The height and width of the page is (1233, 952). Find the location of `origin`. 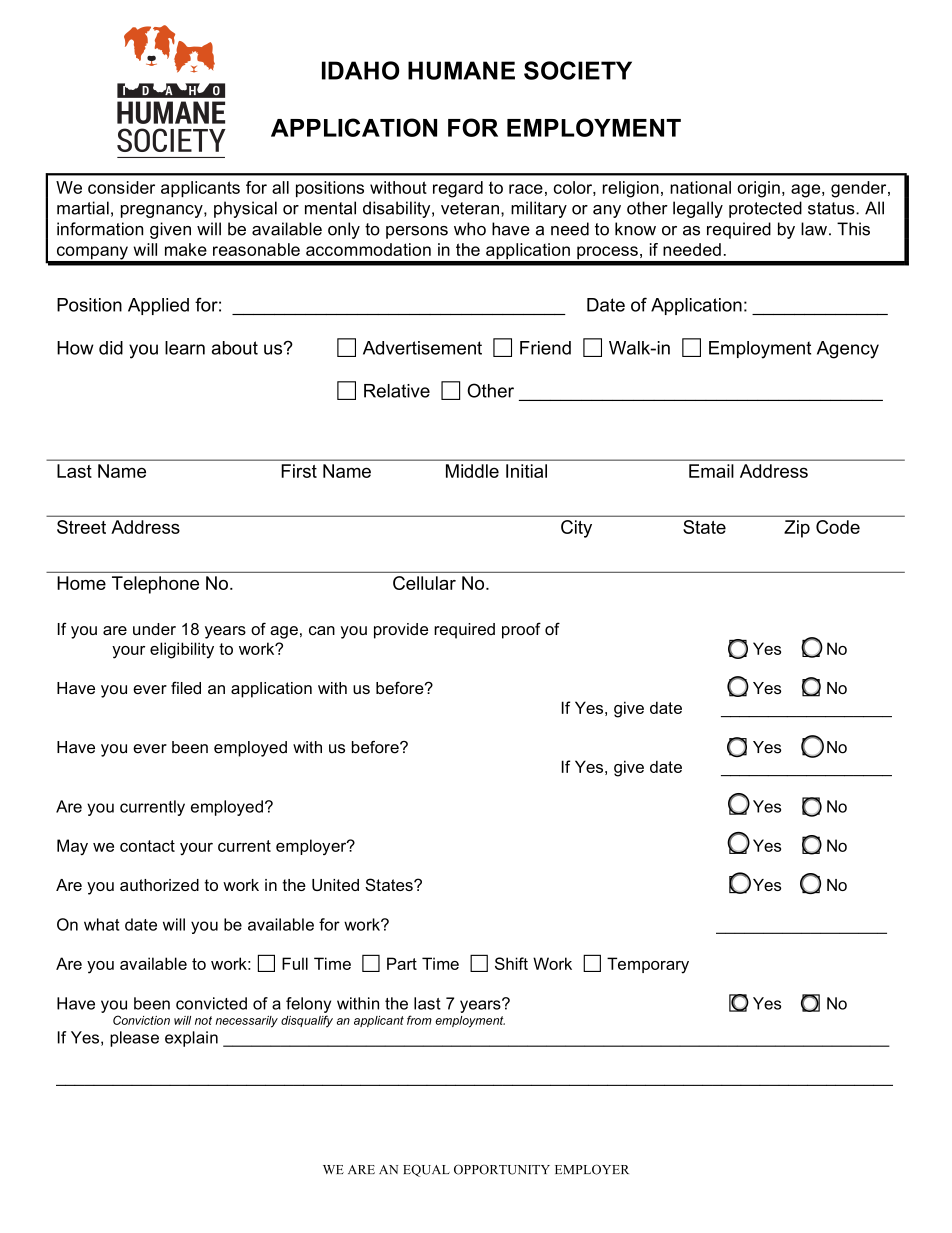

origin is located at coordinates (758, 189).
